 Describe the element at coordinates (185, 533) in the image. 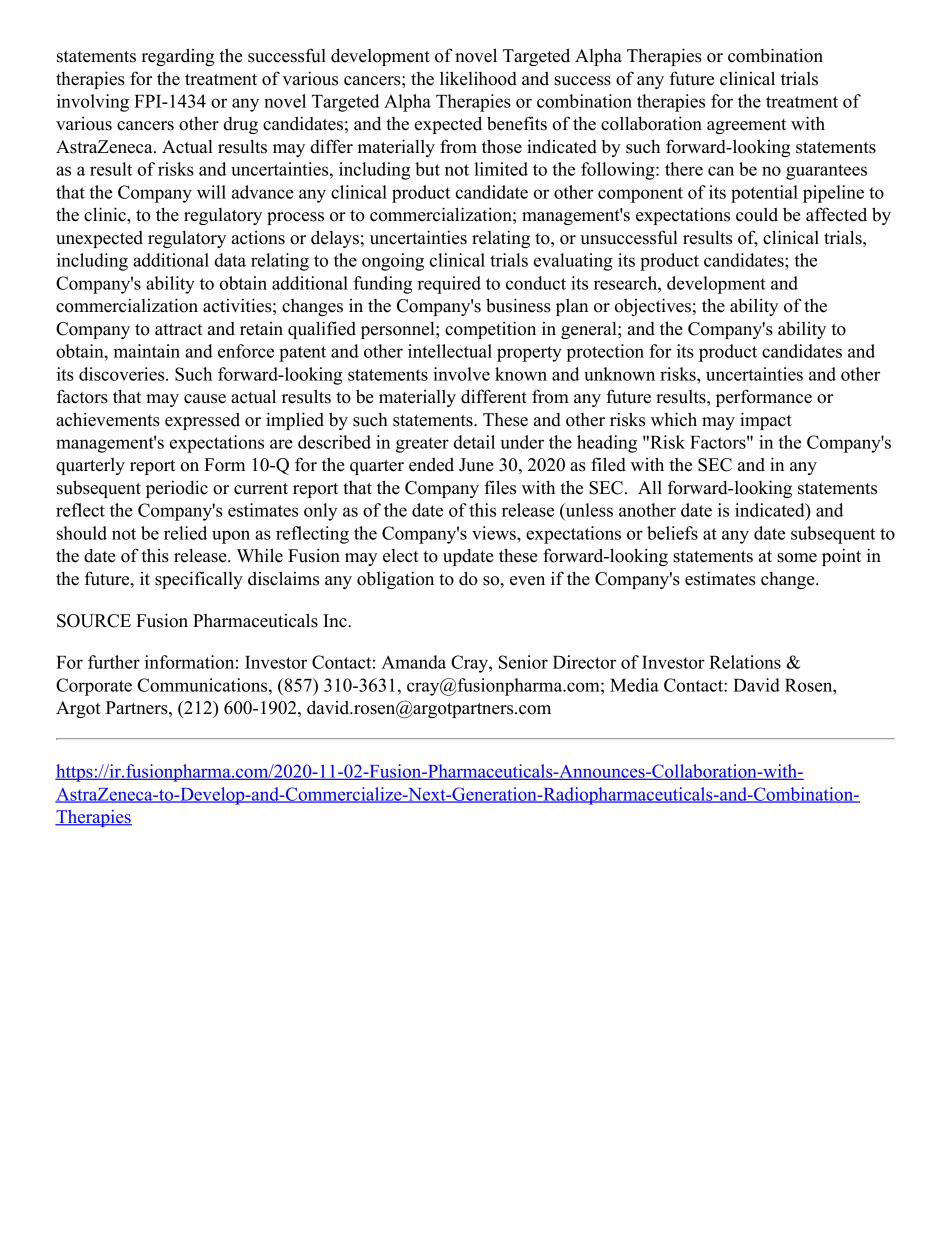

I see `relied` at that location.
